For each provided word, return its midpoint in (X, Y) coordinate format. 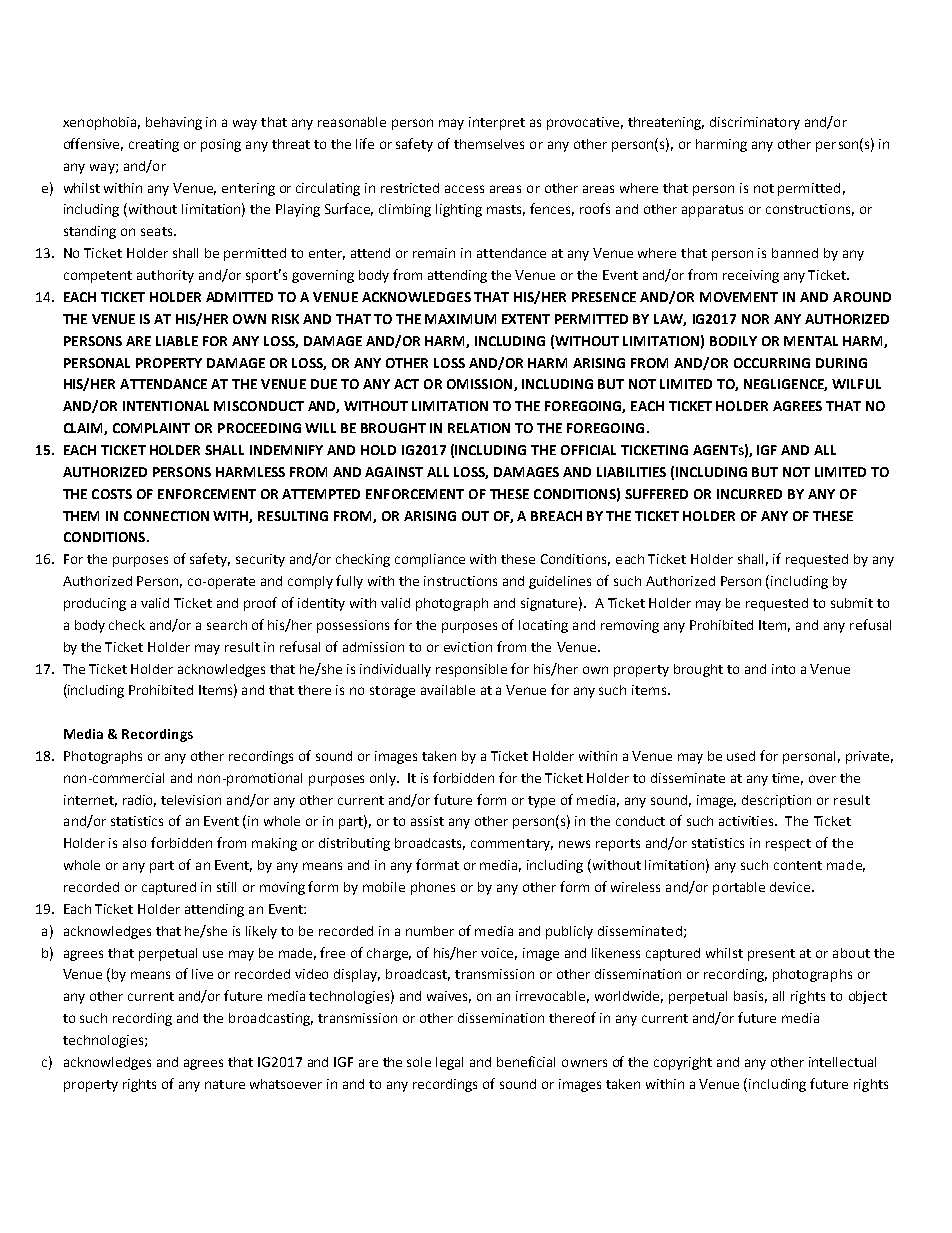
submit (852, 603)
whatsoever (286, 1084)
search (227, 625)
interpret (497, 123)
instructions (460, 581)
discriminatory (755, 123)
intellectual (842, 1062)
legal (449, 1063)
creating (154, 145)
